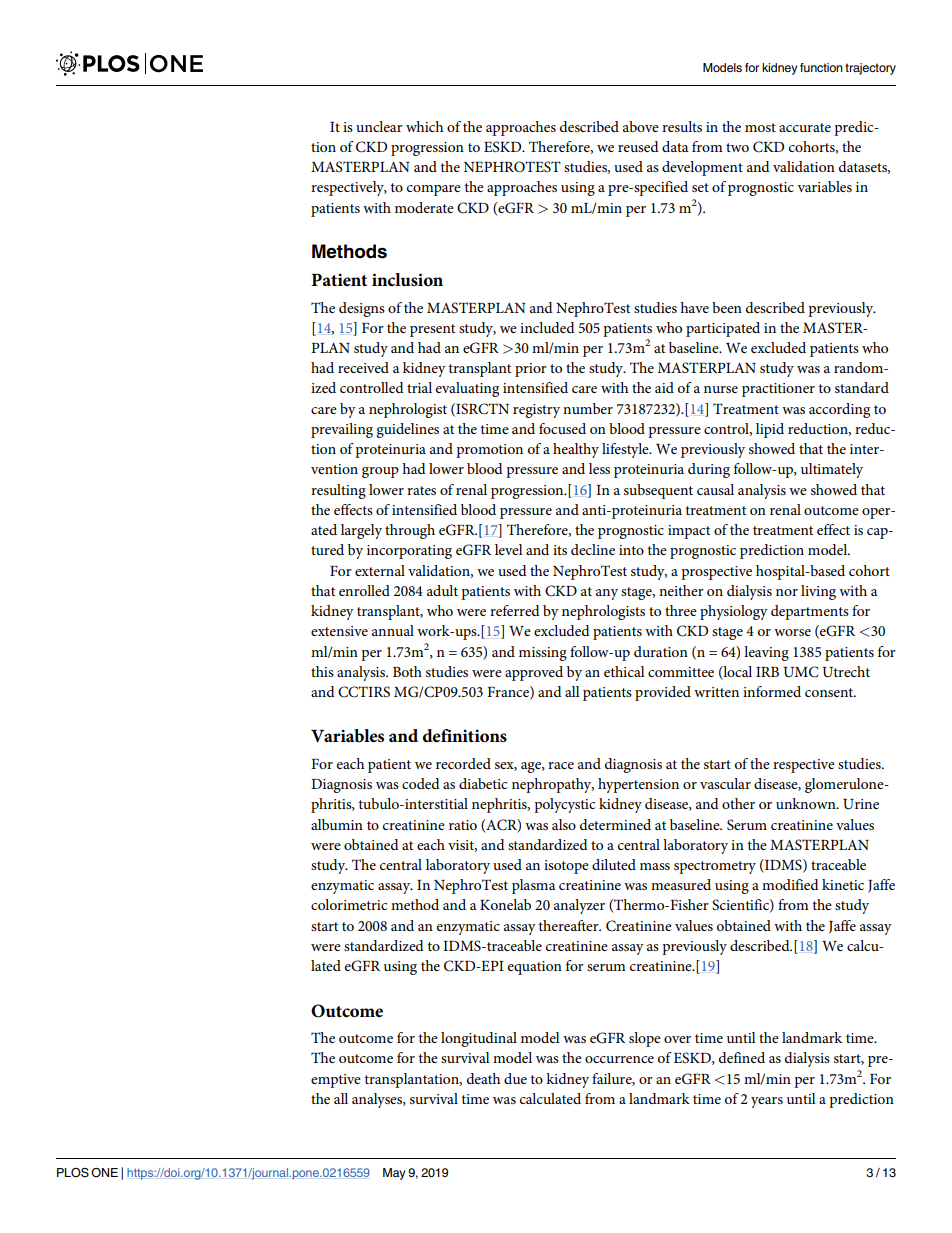  I want to click on this, so click(322, 671).
